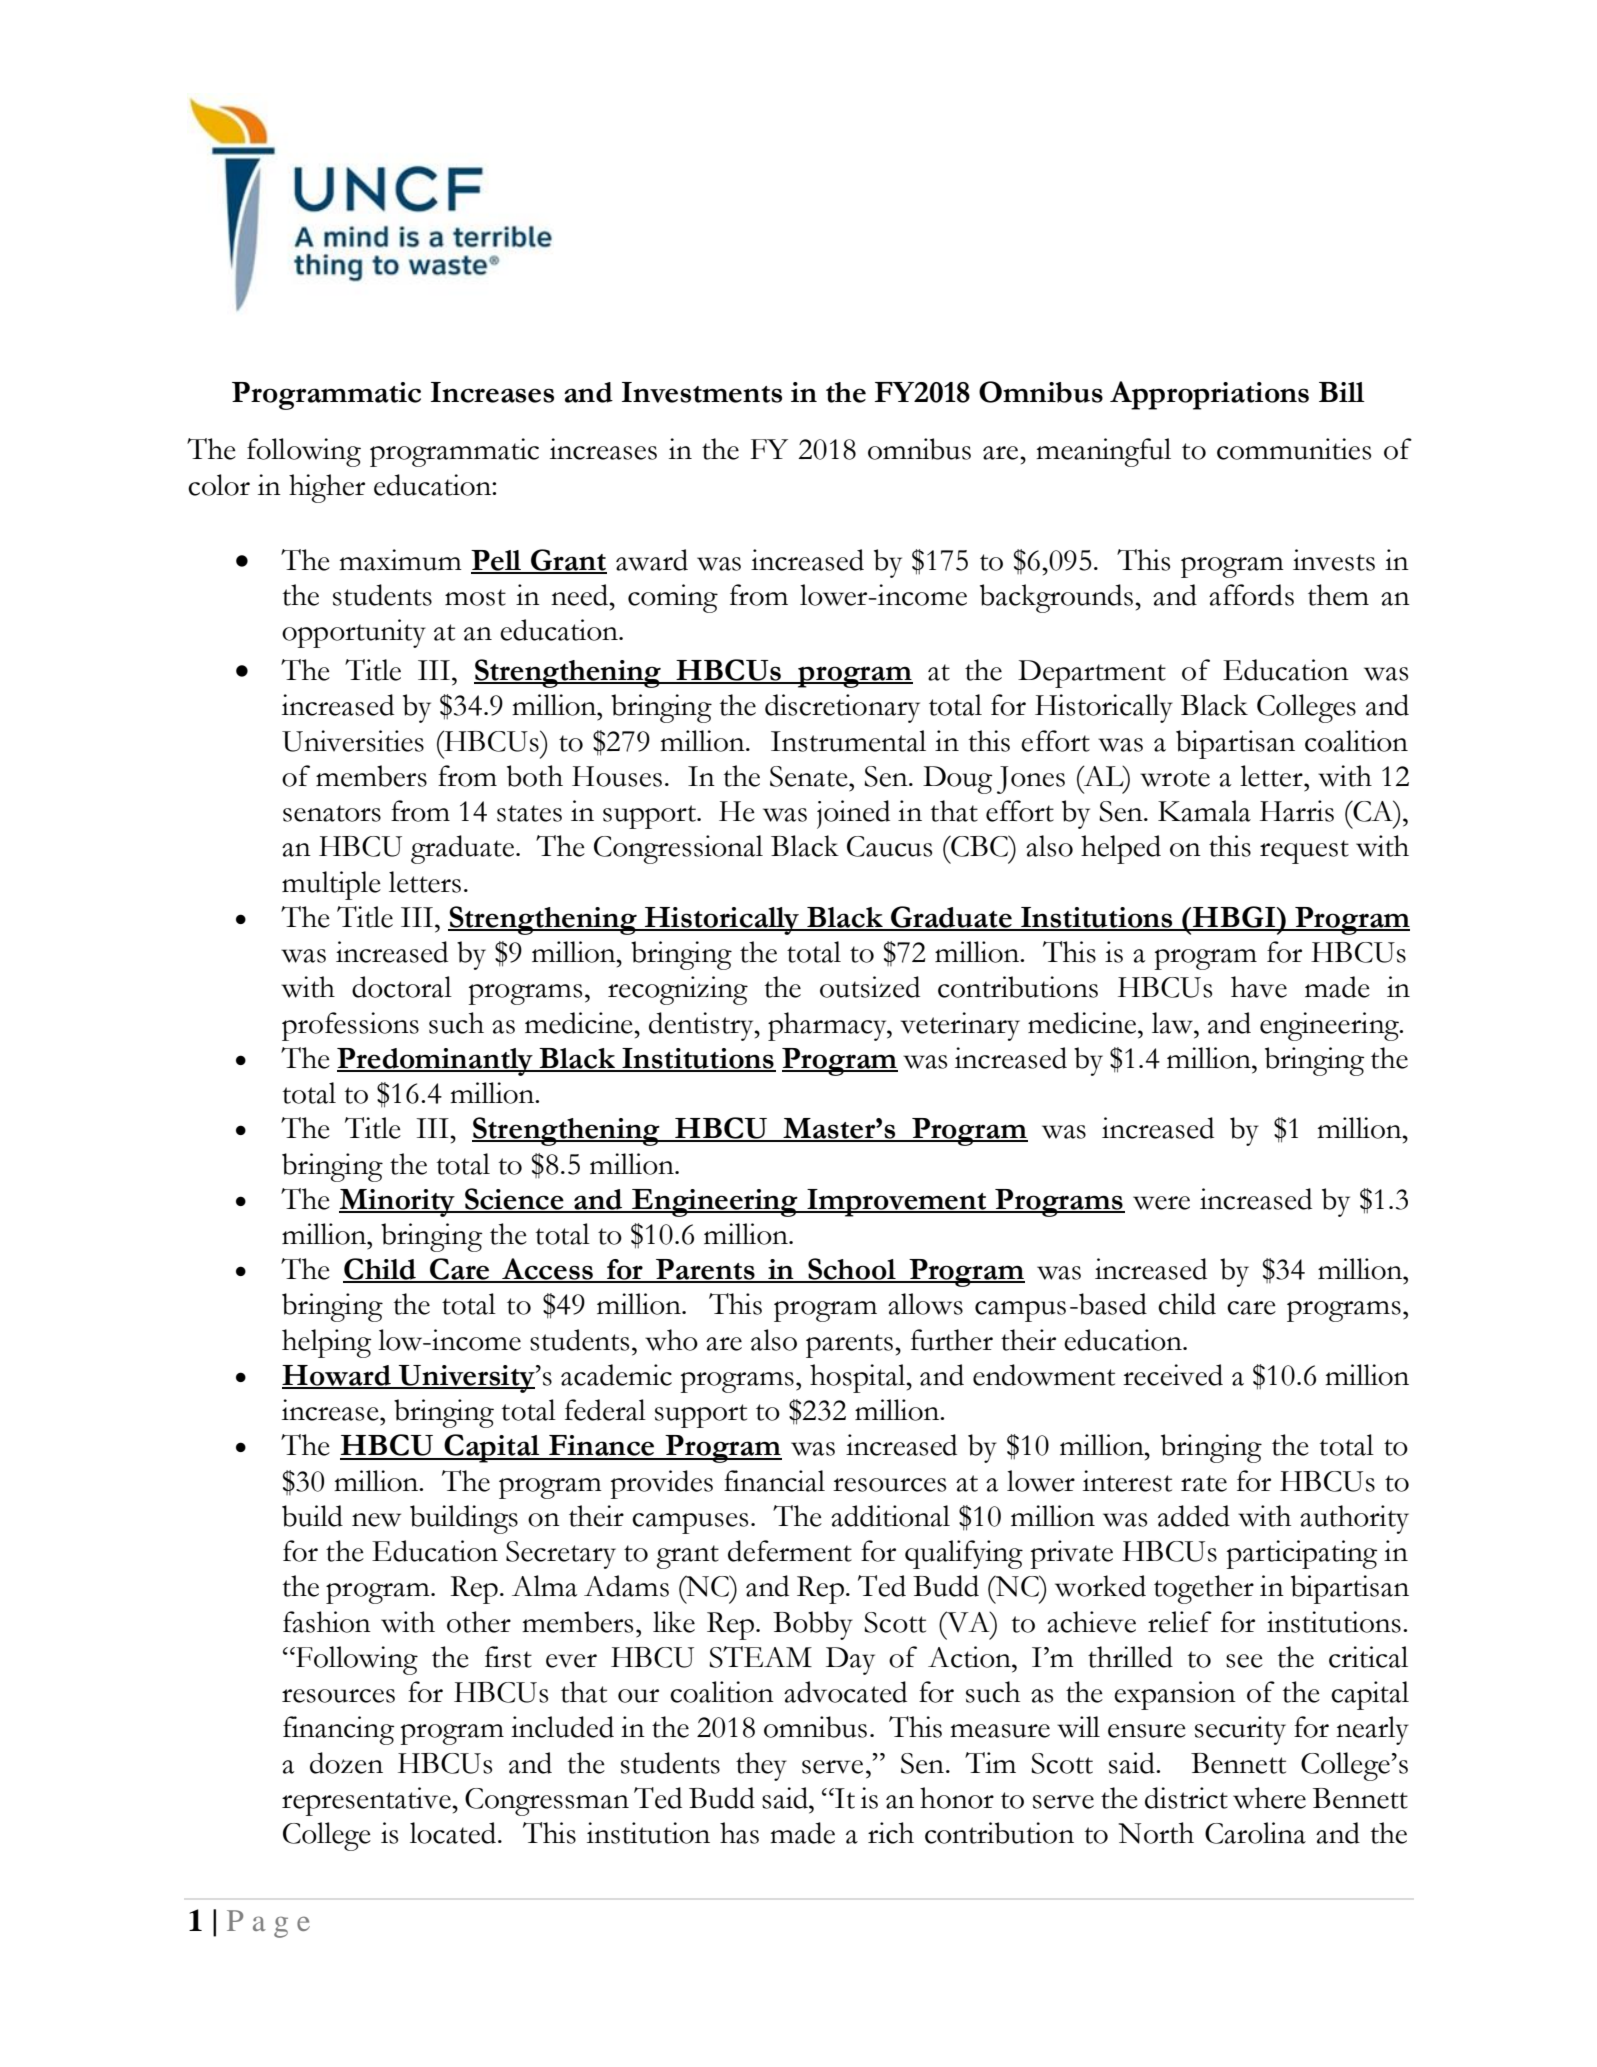 This page has height=2067, width=1597. I want to click on Universities, so click(353, 741).
